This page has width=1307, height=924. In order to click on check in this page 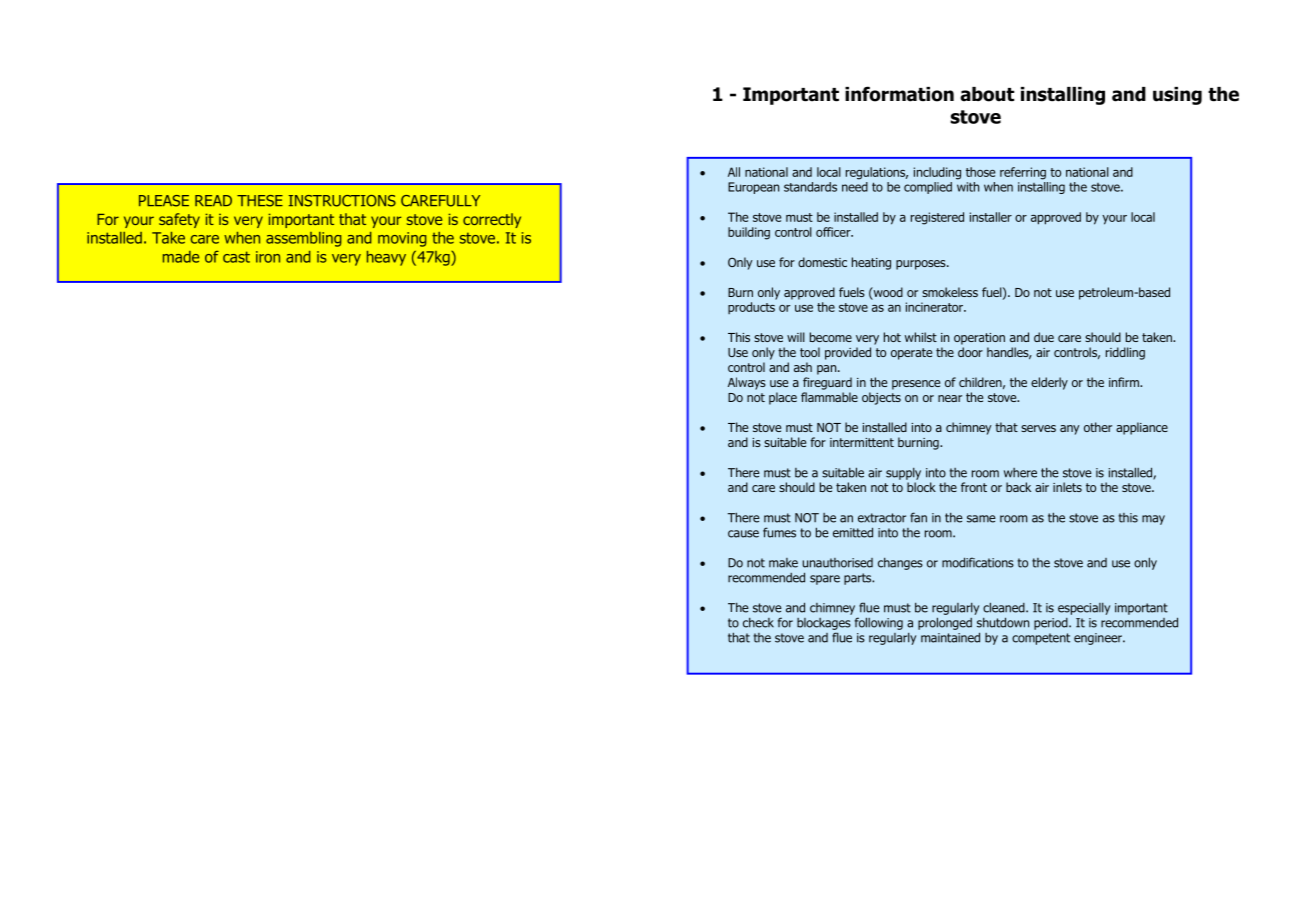, I will do `click(758, 622)`.
